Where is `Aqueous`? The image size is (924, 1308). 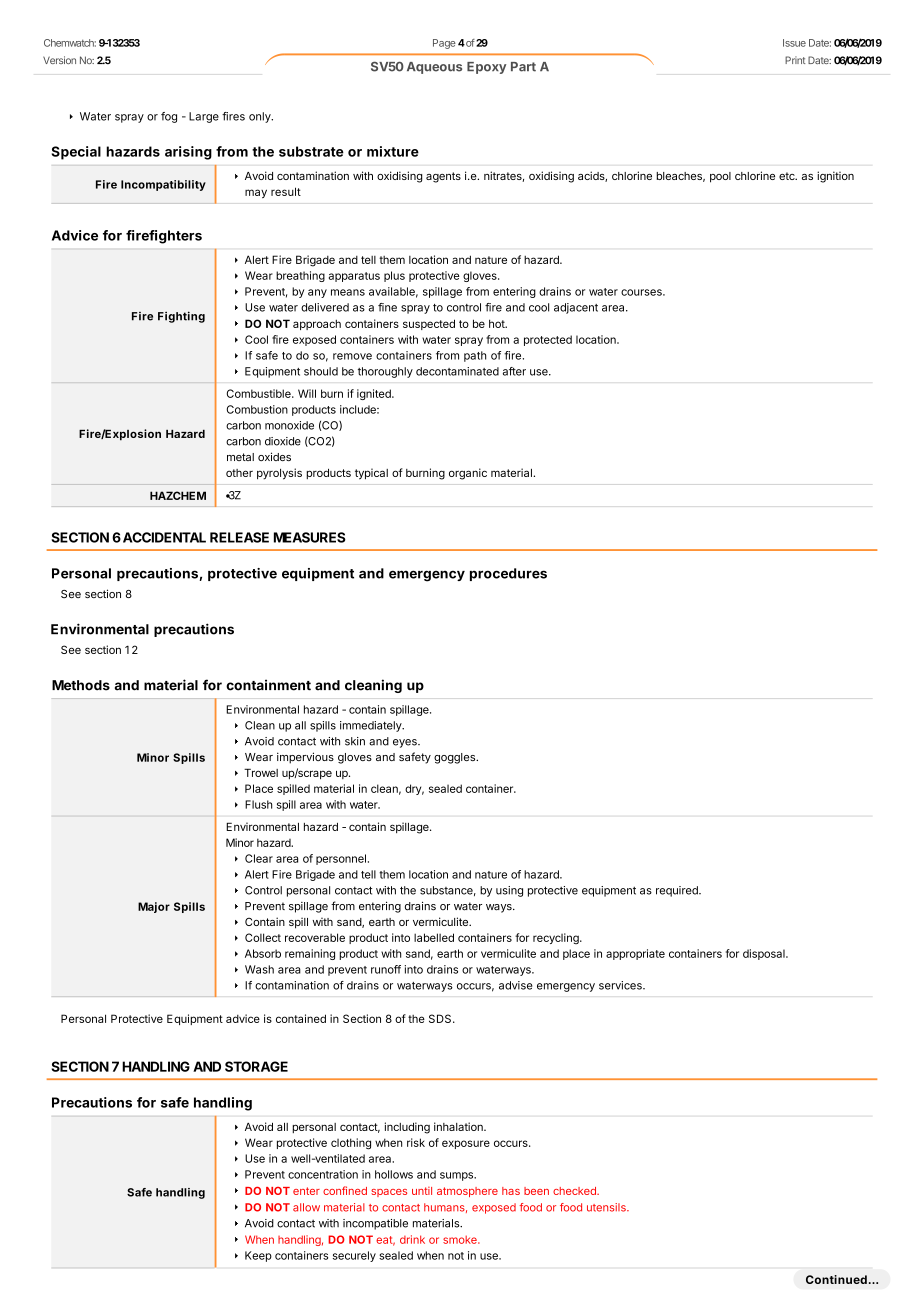
Aqueous is located at coordinates (434, 68).
